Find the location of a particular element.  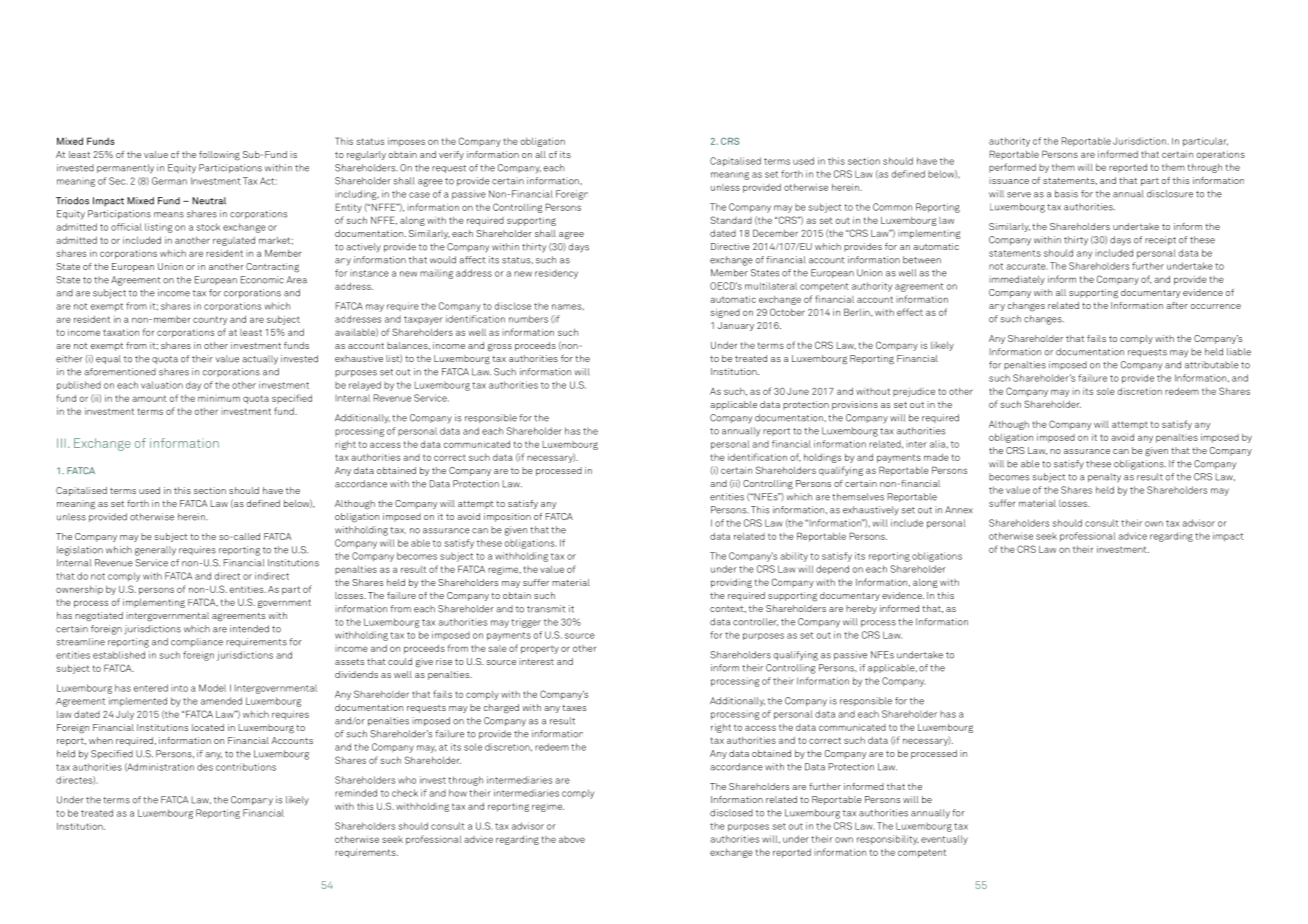

following is located at coordinates (219, 156).
